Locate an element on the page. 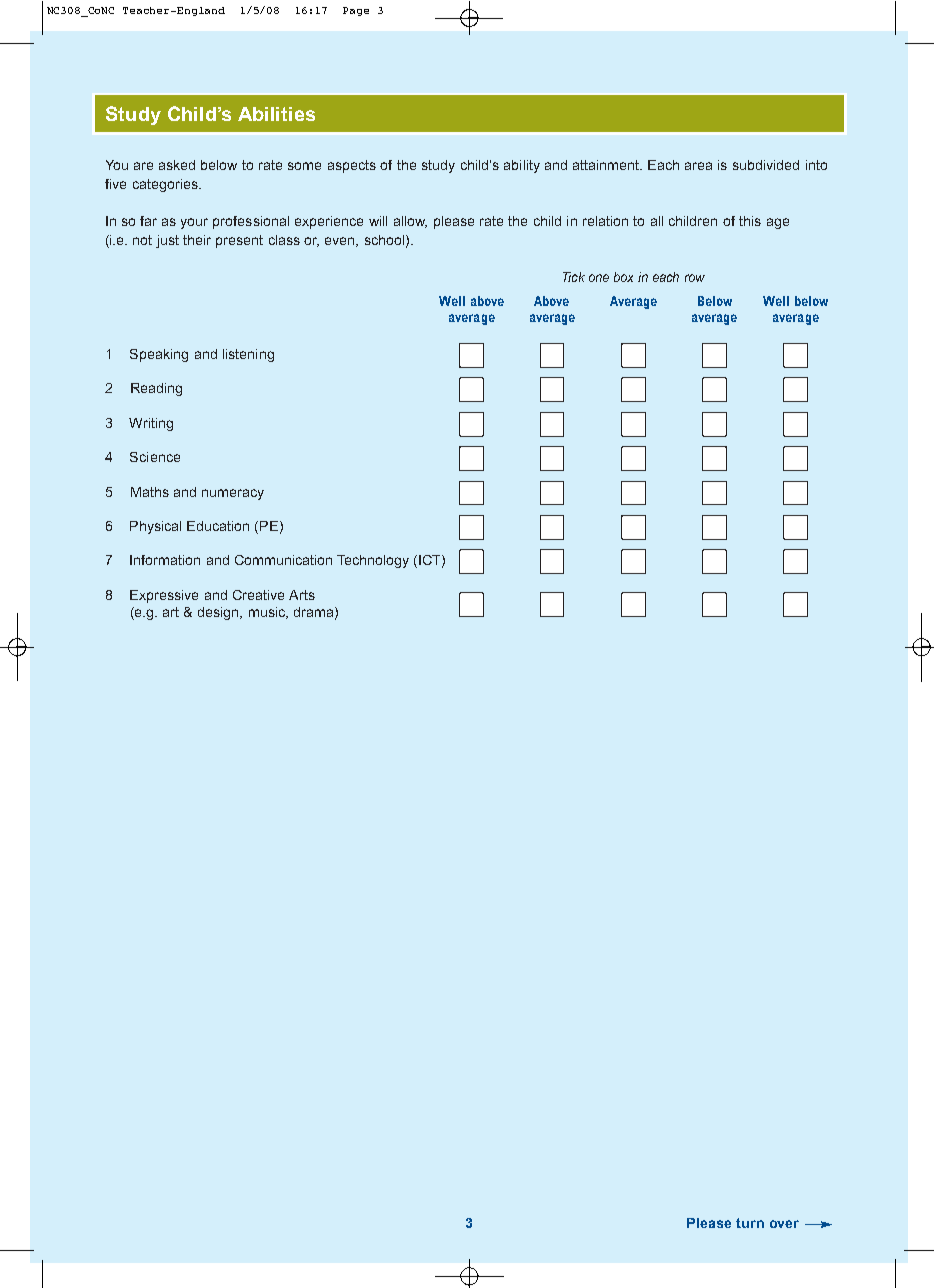 The width and height of the document is (934, 1288). Technology is located at coordinates (373, 561).
